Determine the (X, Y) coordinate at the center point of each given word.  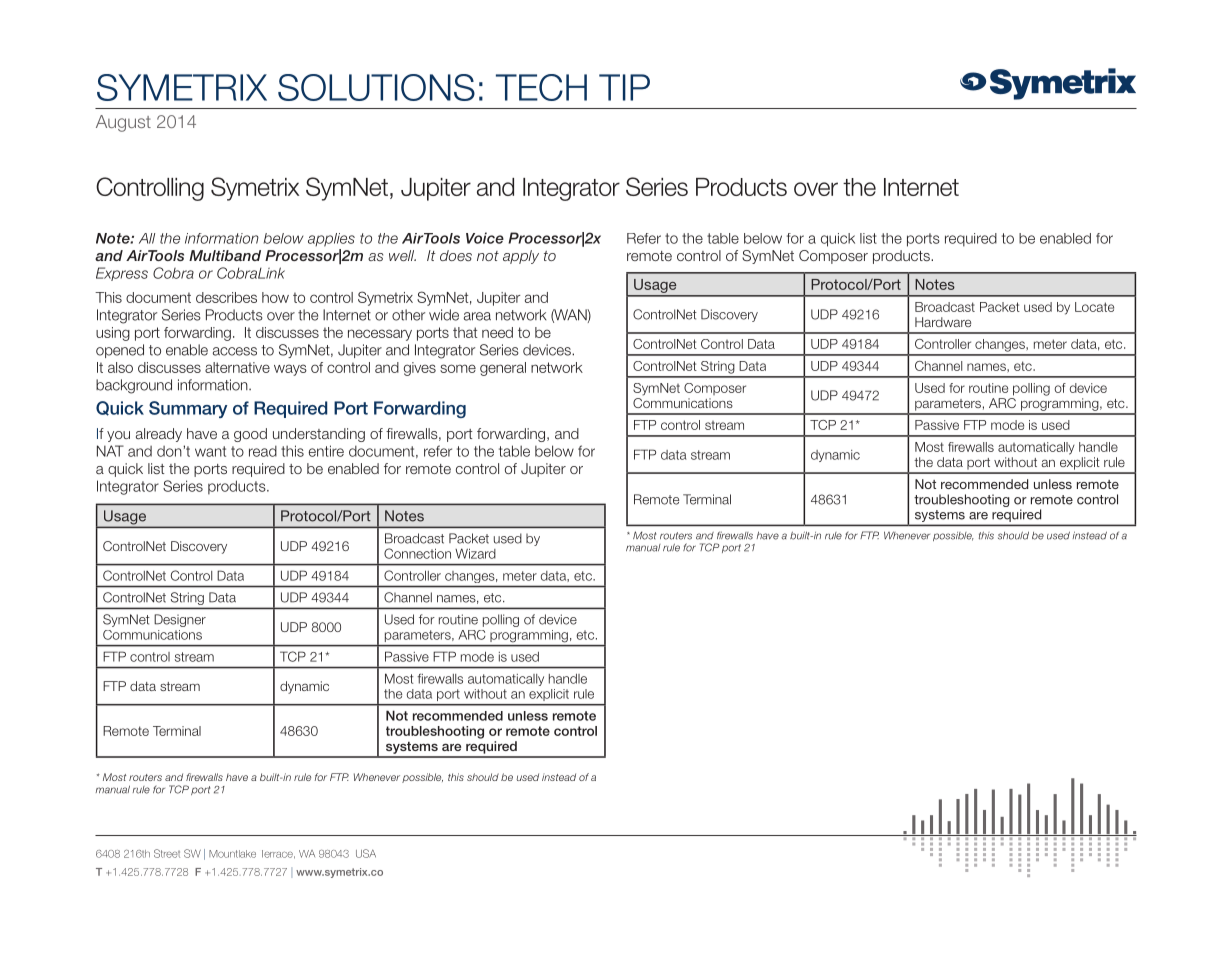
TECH (541, 87)
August (123, 123)
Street (167, 853)
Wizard (475, 553)
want (210, 451)
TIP (624, 87)
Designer (180, 620)
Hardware (943, 322)
